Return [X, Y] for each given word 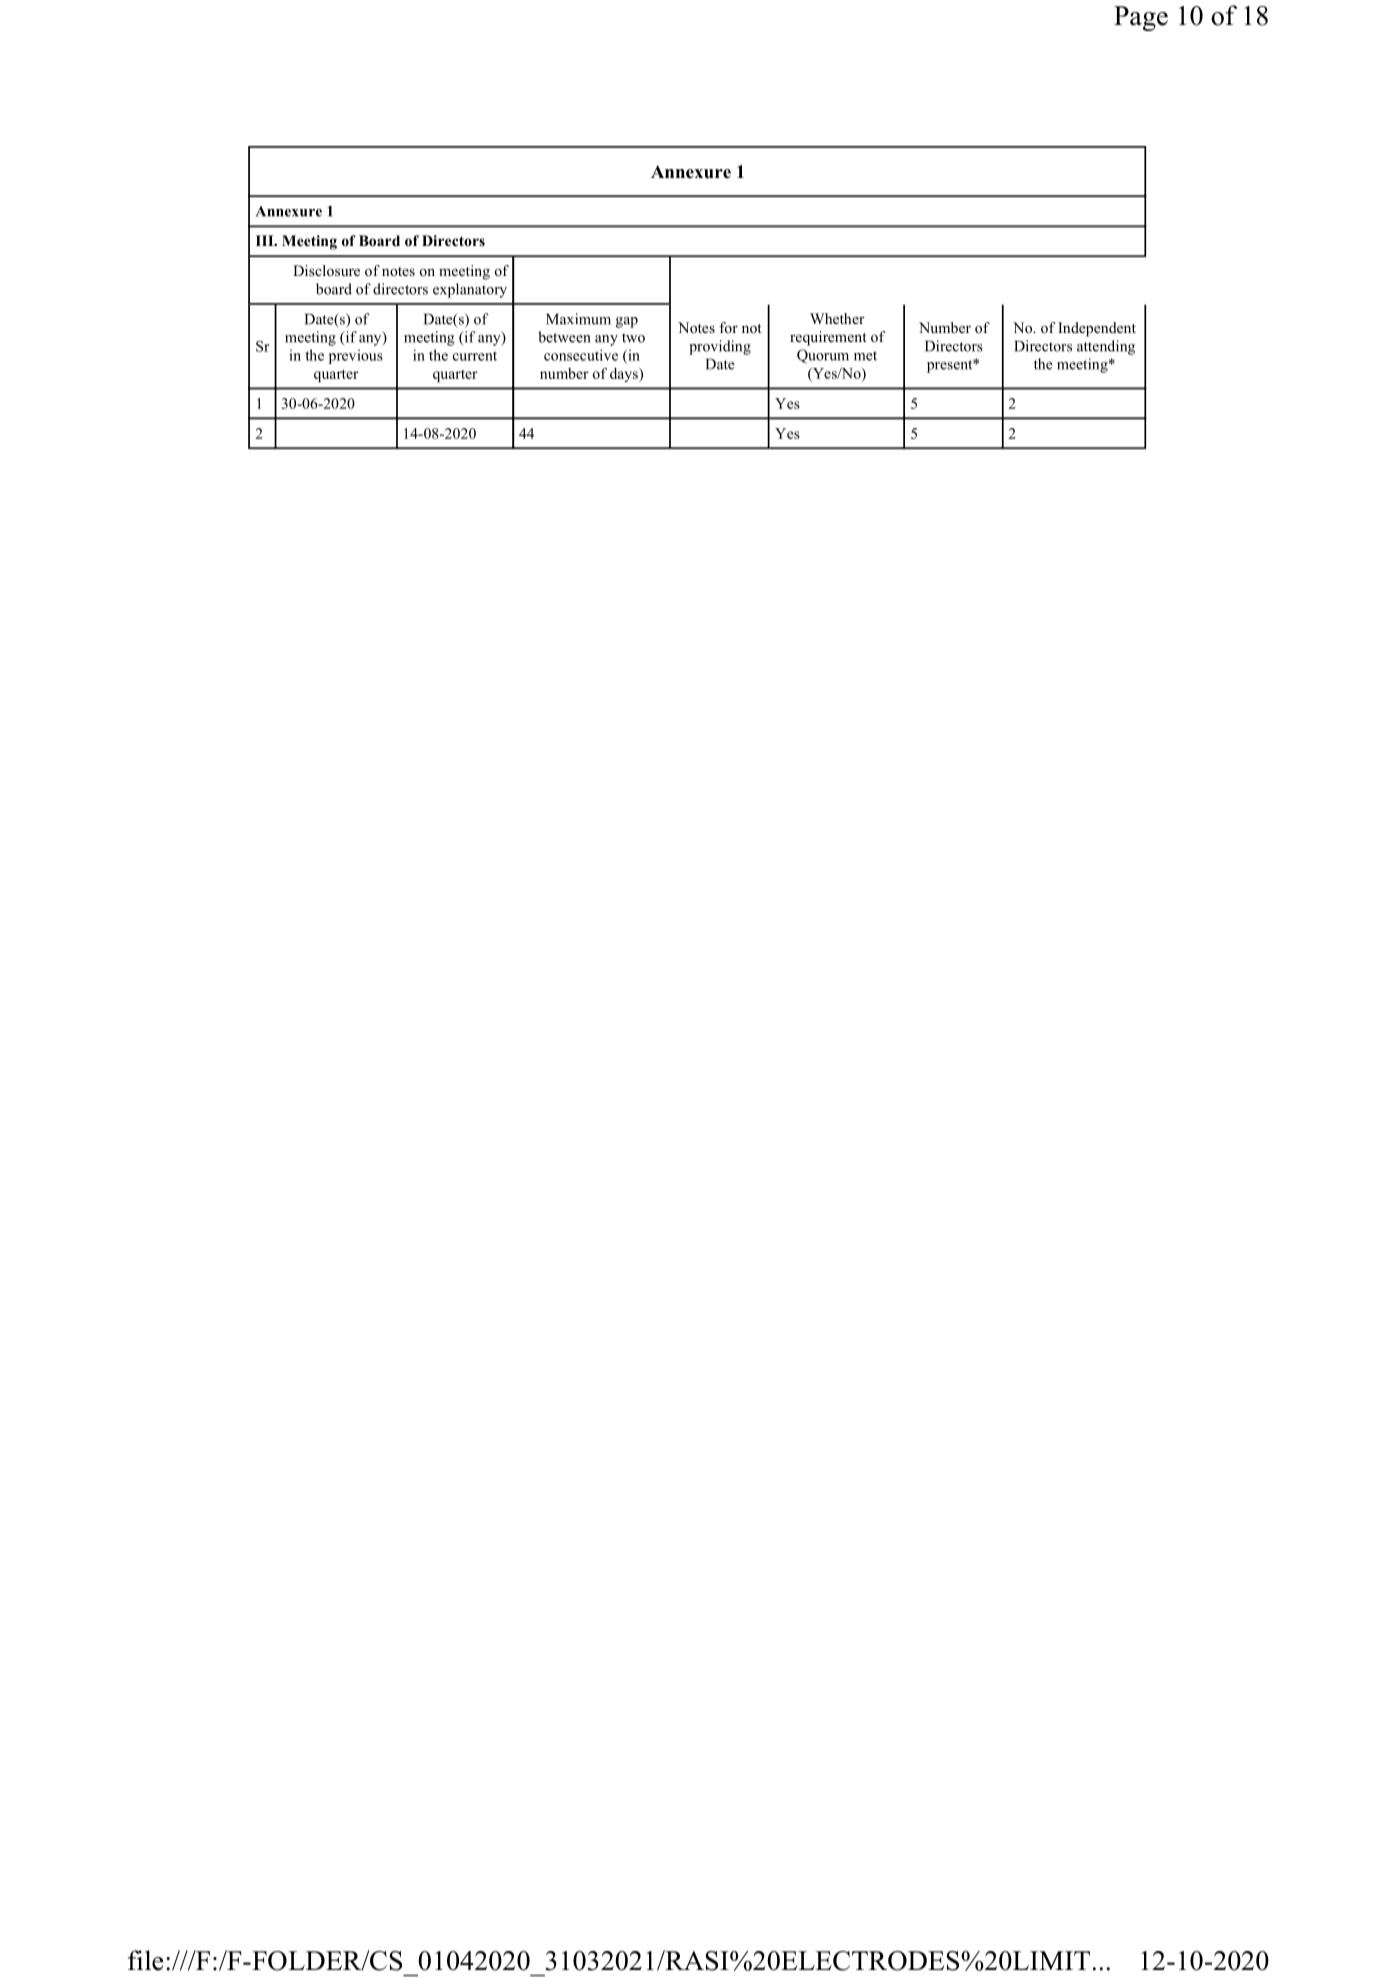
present [951, 366]
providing [720, 347]
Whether [837, 318]
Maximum [578, 319]
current [475, 356]
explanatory [470, 290]
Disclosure [326, 270]
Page [1141, 18]
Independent [1097, 329]
